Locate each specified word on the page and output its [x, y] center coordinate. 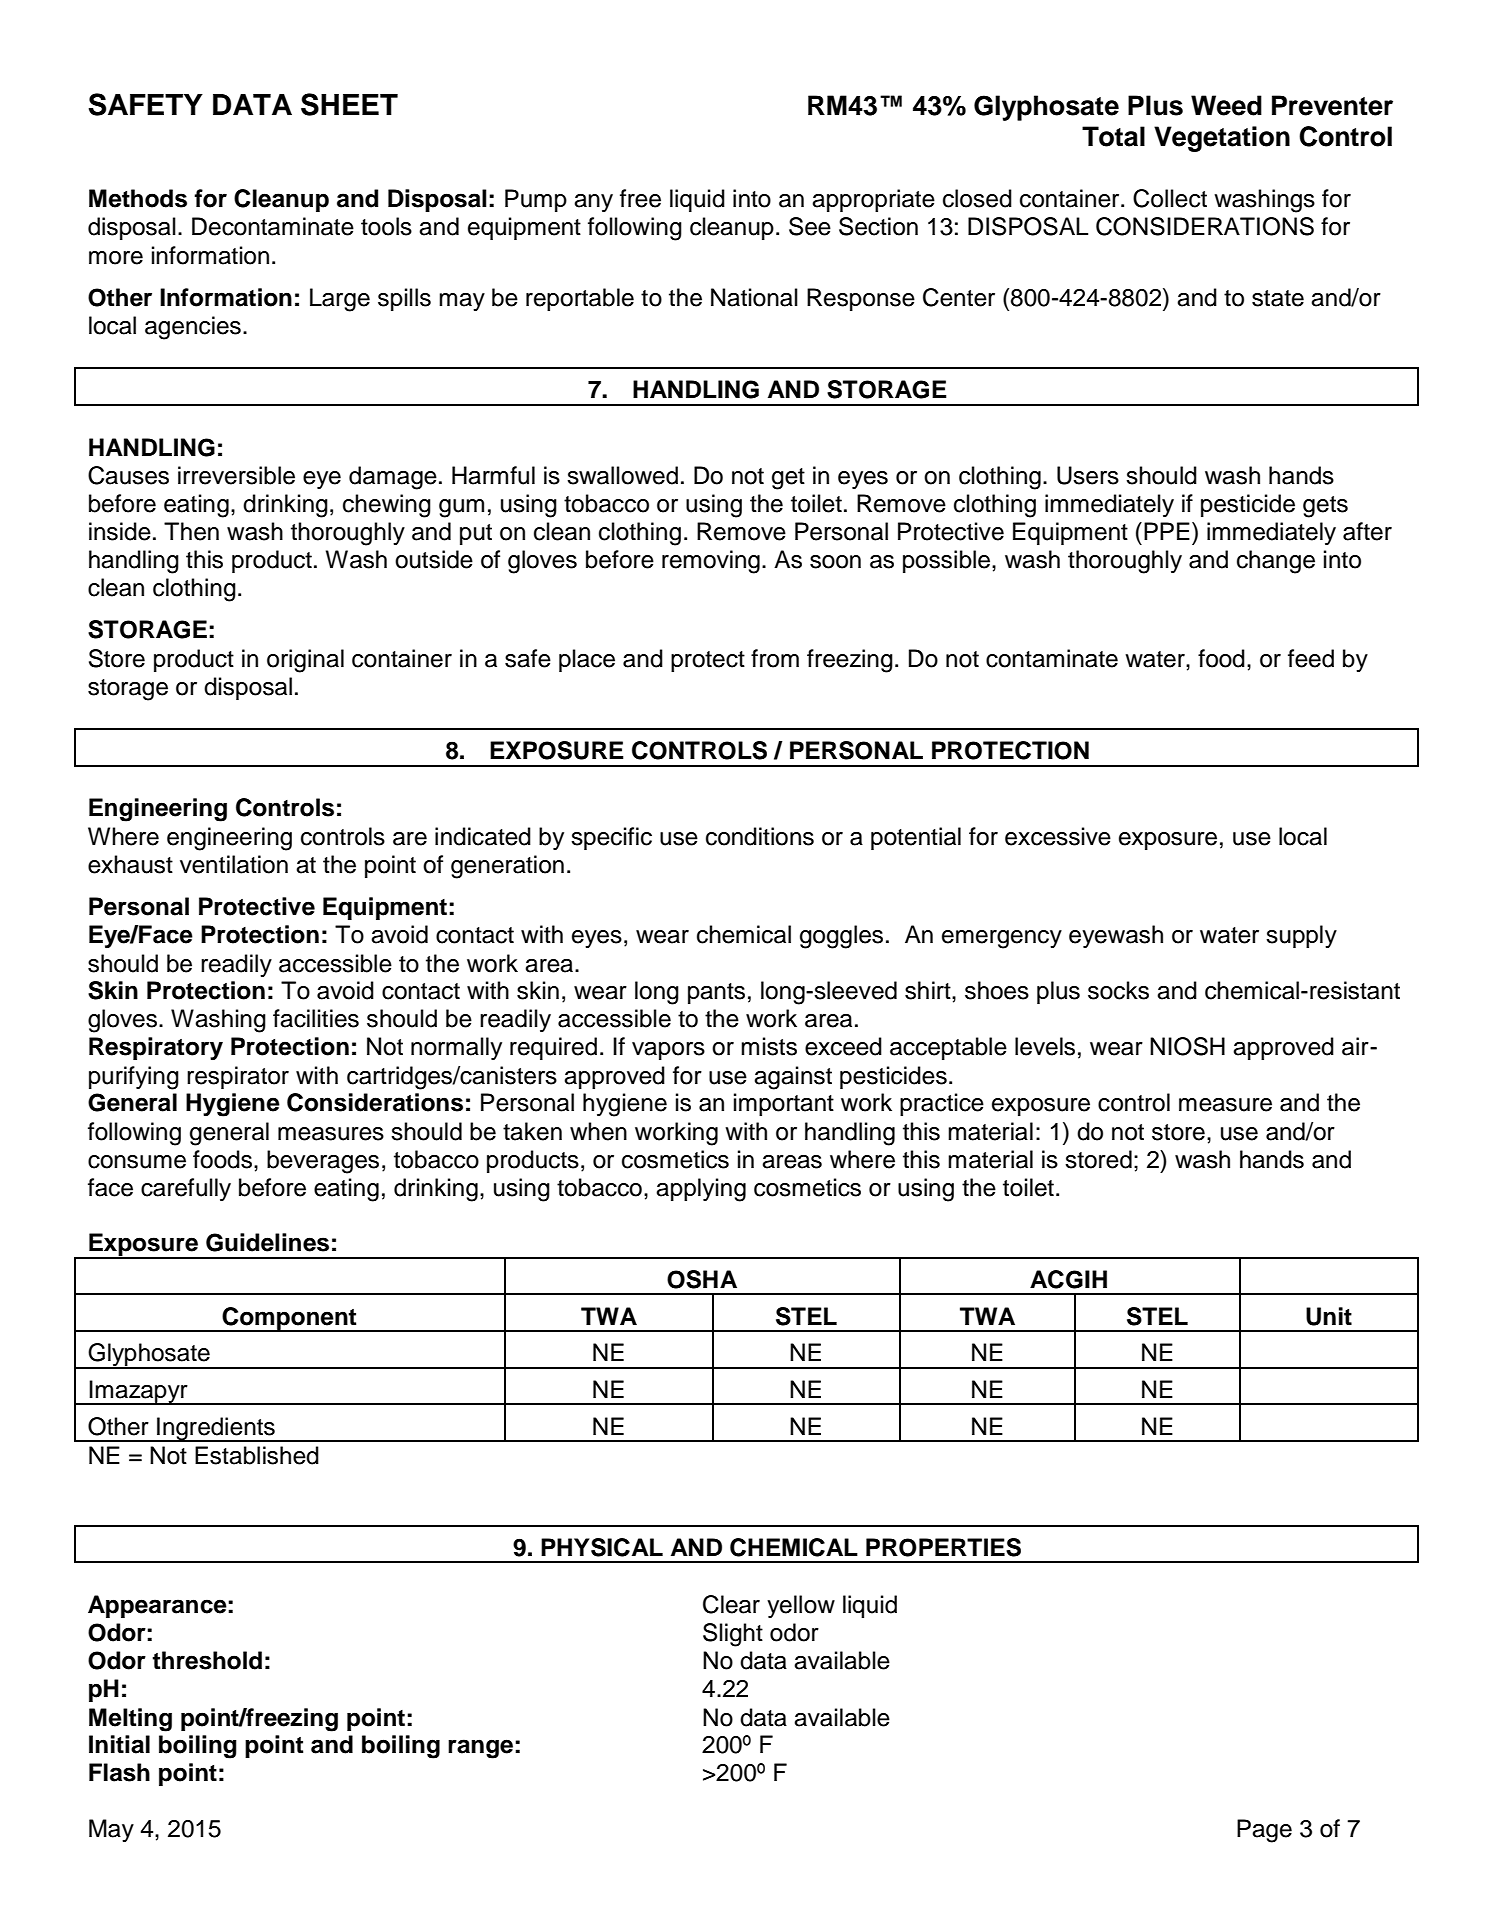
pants [716, 993]
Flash [119, 1772]
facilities [316, 1018]
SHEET [349, 104]
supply [1301, 936]
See [810, 226]
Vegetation [1222, 139]
